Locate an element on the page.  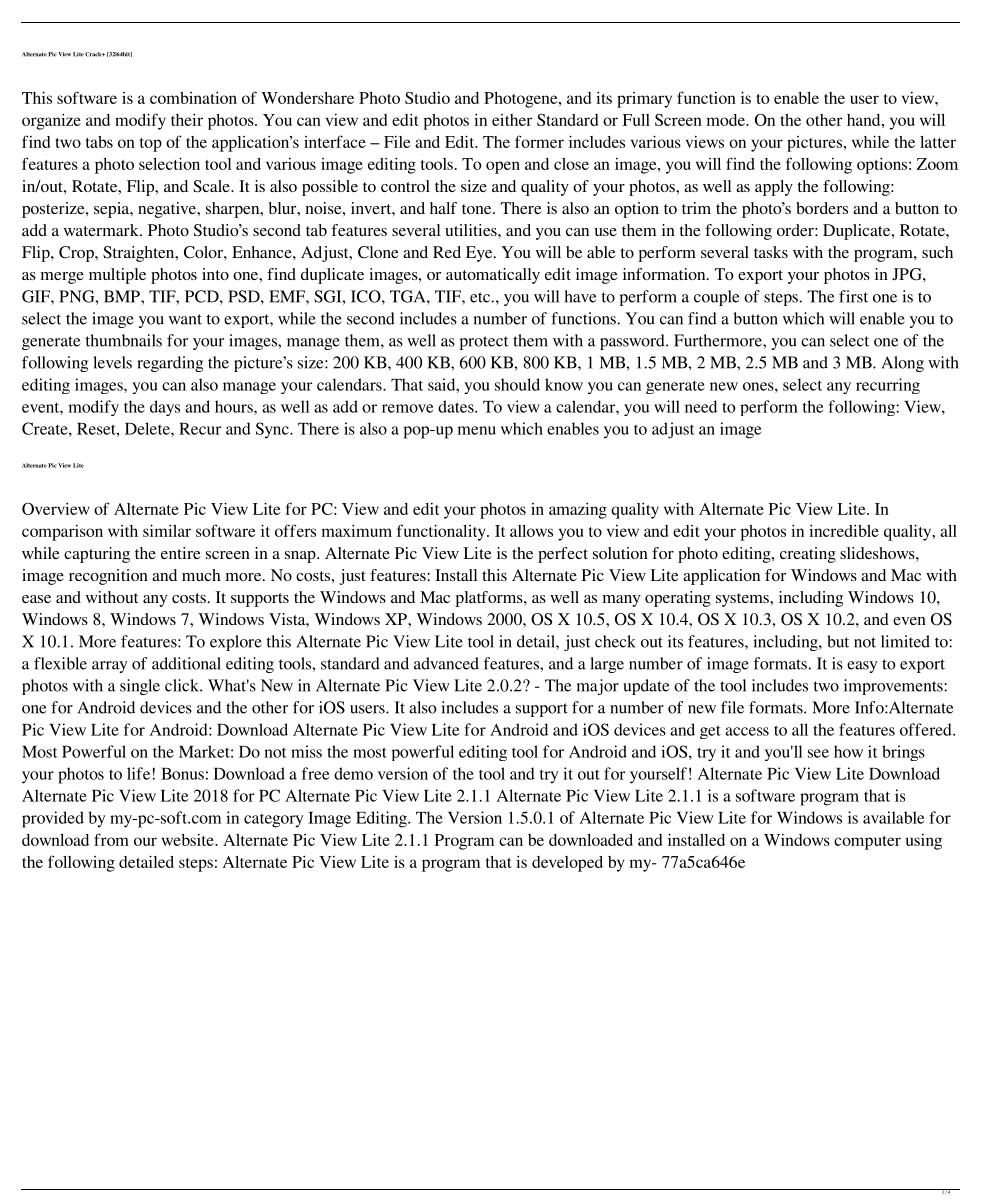
easy is located at coordinates (862, 667).
